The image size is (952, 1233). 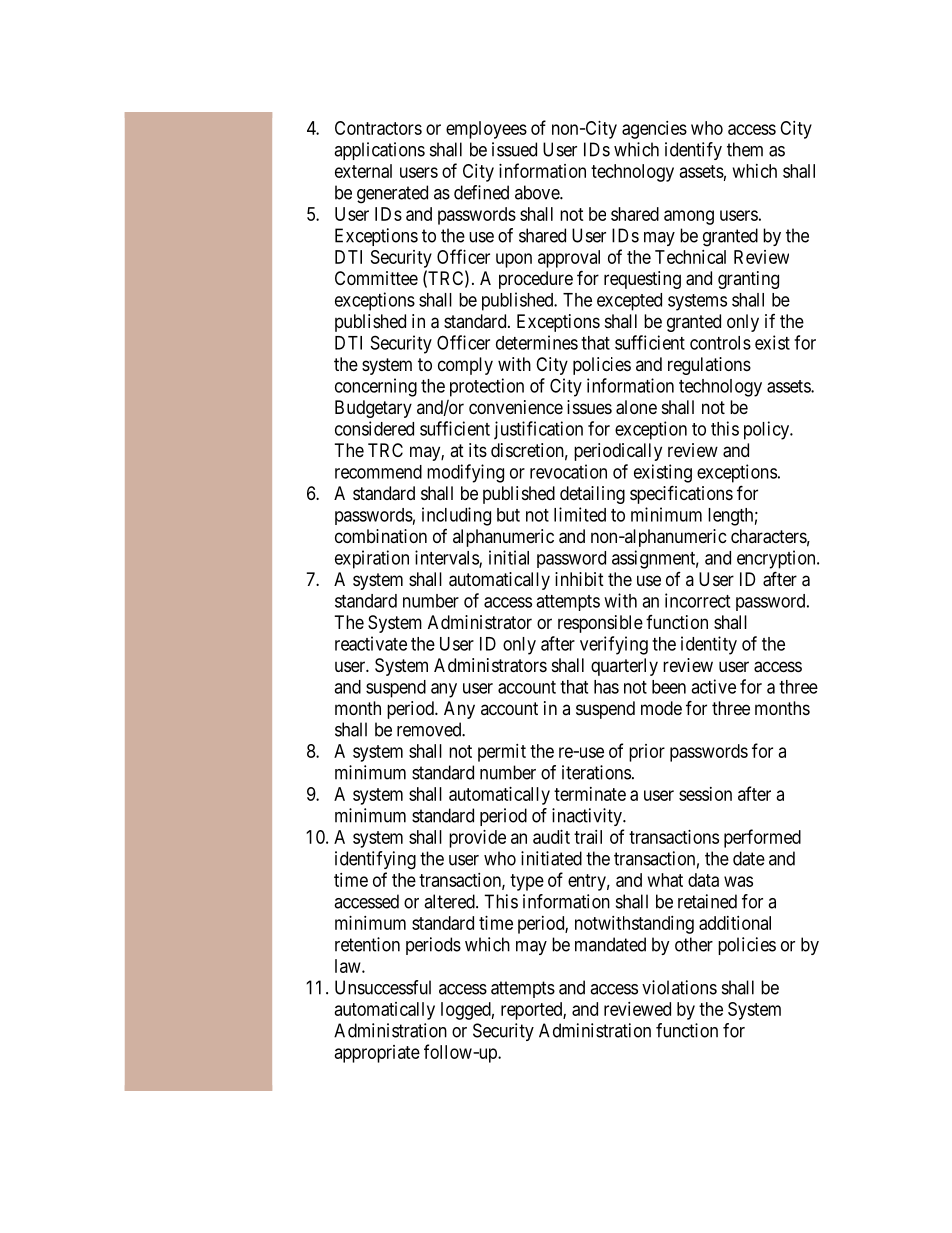 I want to click on reactivate, so click(x=371, y=643).
